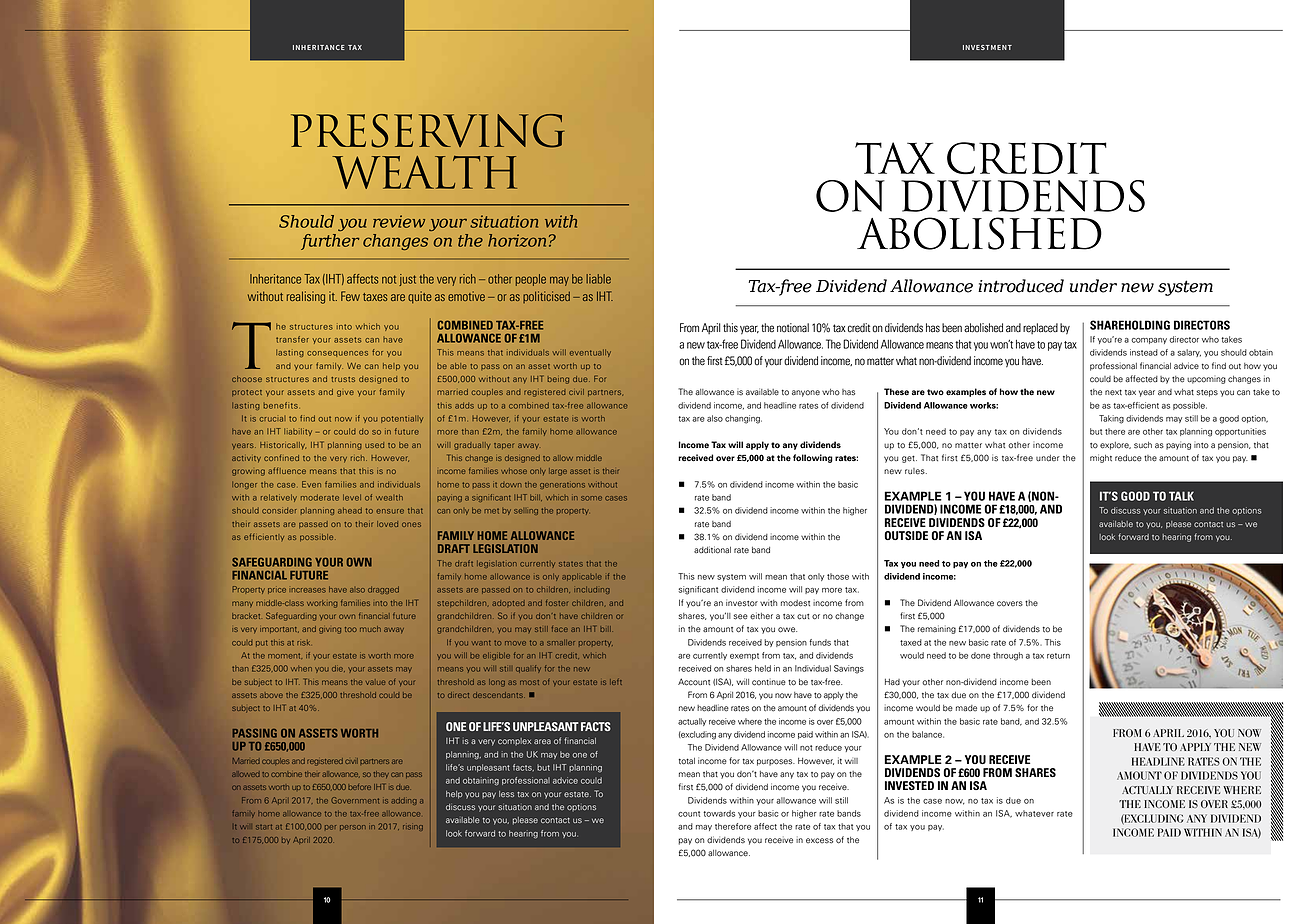  I want to click on return, so click(1058, 656).
